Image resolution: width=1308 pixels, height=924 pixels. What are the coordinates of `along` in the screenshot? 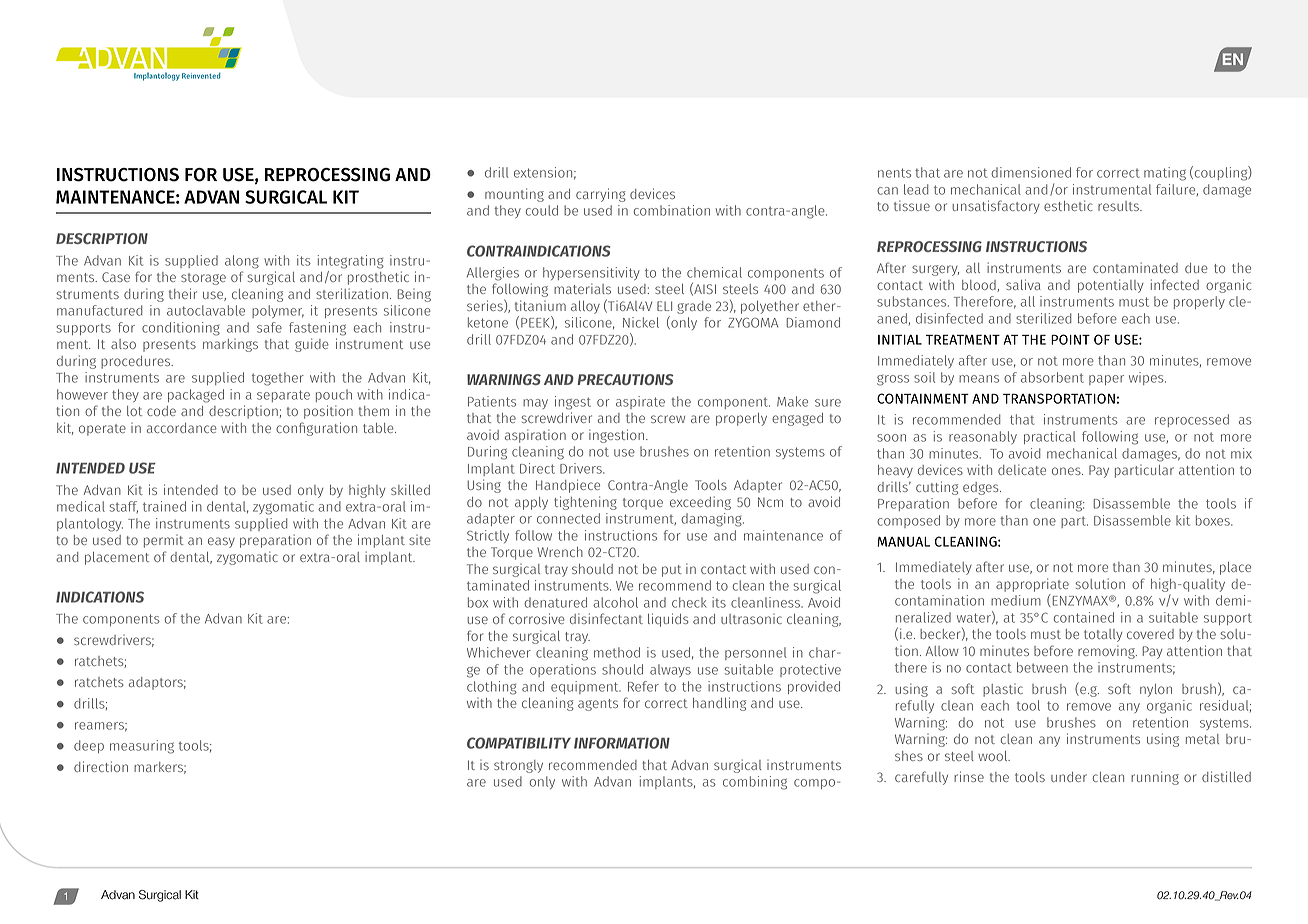 It's located at (242, 262).
